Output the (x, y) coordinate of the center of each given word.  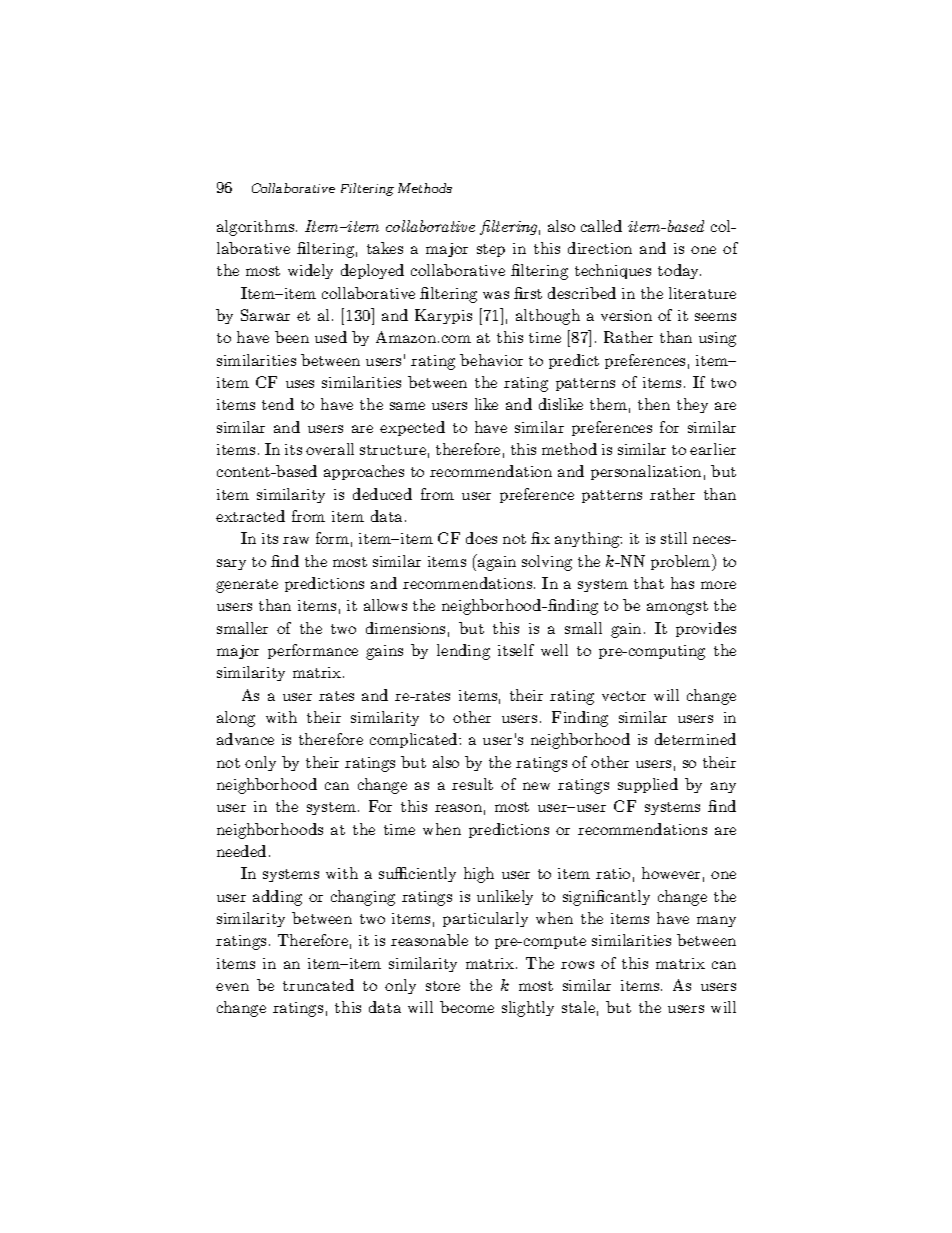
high (479, 875)
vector (624, 696)
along (236, 719)
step (491, 250)
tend (278, 404)
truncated (318, 985)
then (654, 404)
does (481, 538)
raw (296, 540)
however (671, 873)
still (674, 538)
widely (310, 271)
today (679, 271)
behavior (491, 360)
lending (463, 652)
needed (241, 851)
